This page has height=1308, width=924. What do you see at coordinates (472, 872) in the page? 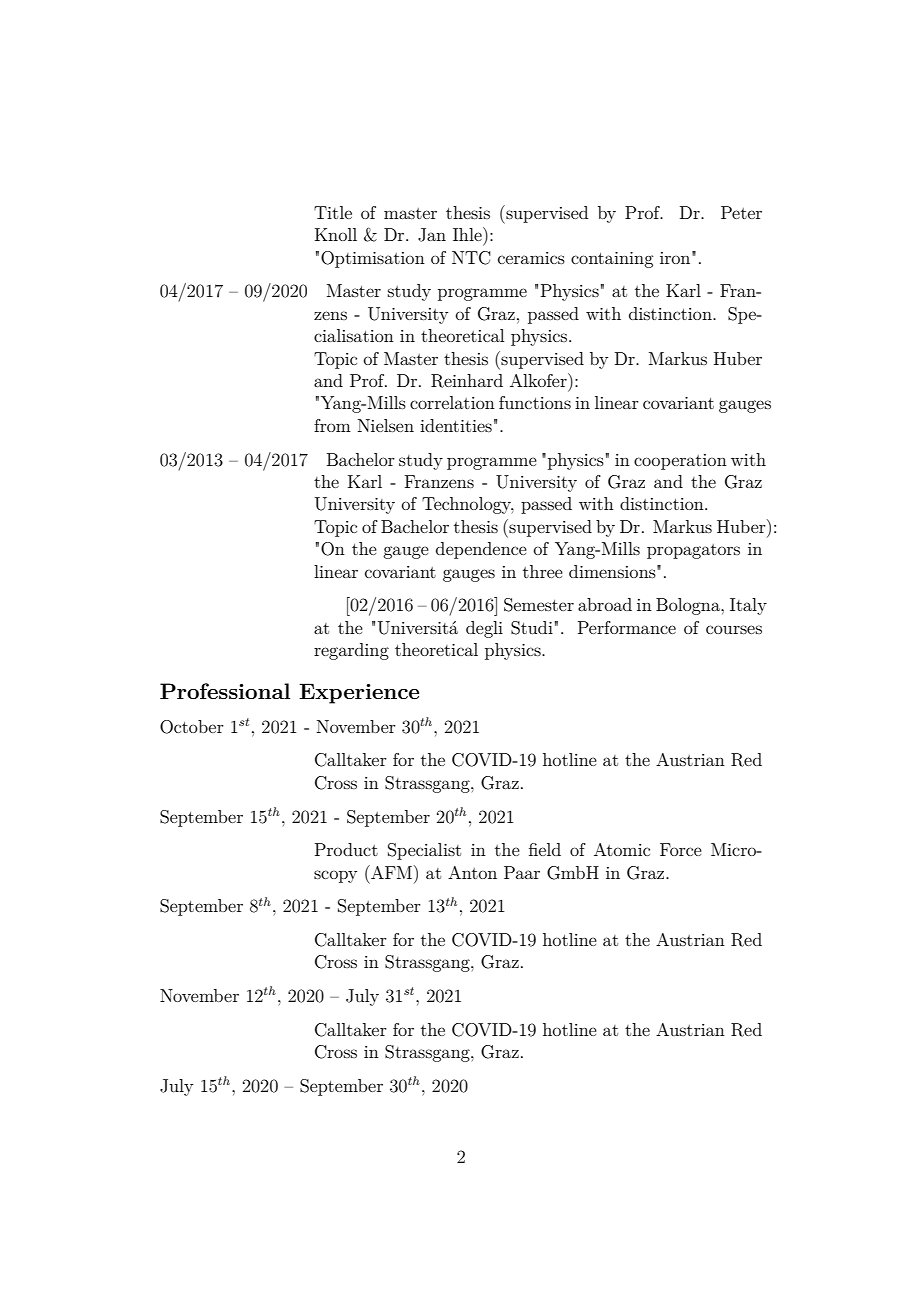
I see `Anton` at bounding box center [472, 872].
